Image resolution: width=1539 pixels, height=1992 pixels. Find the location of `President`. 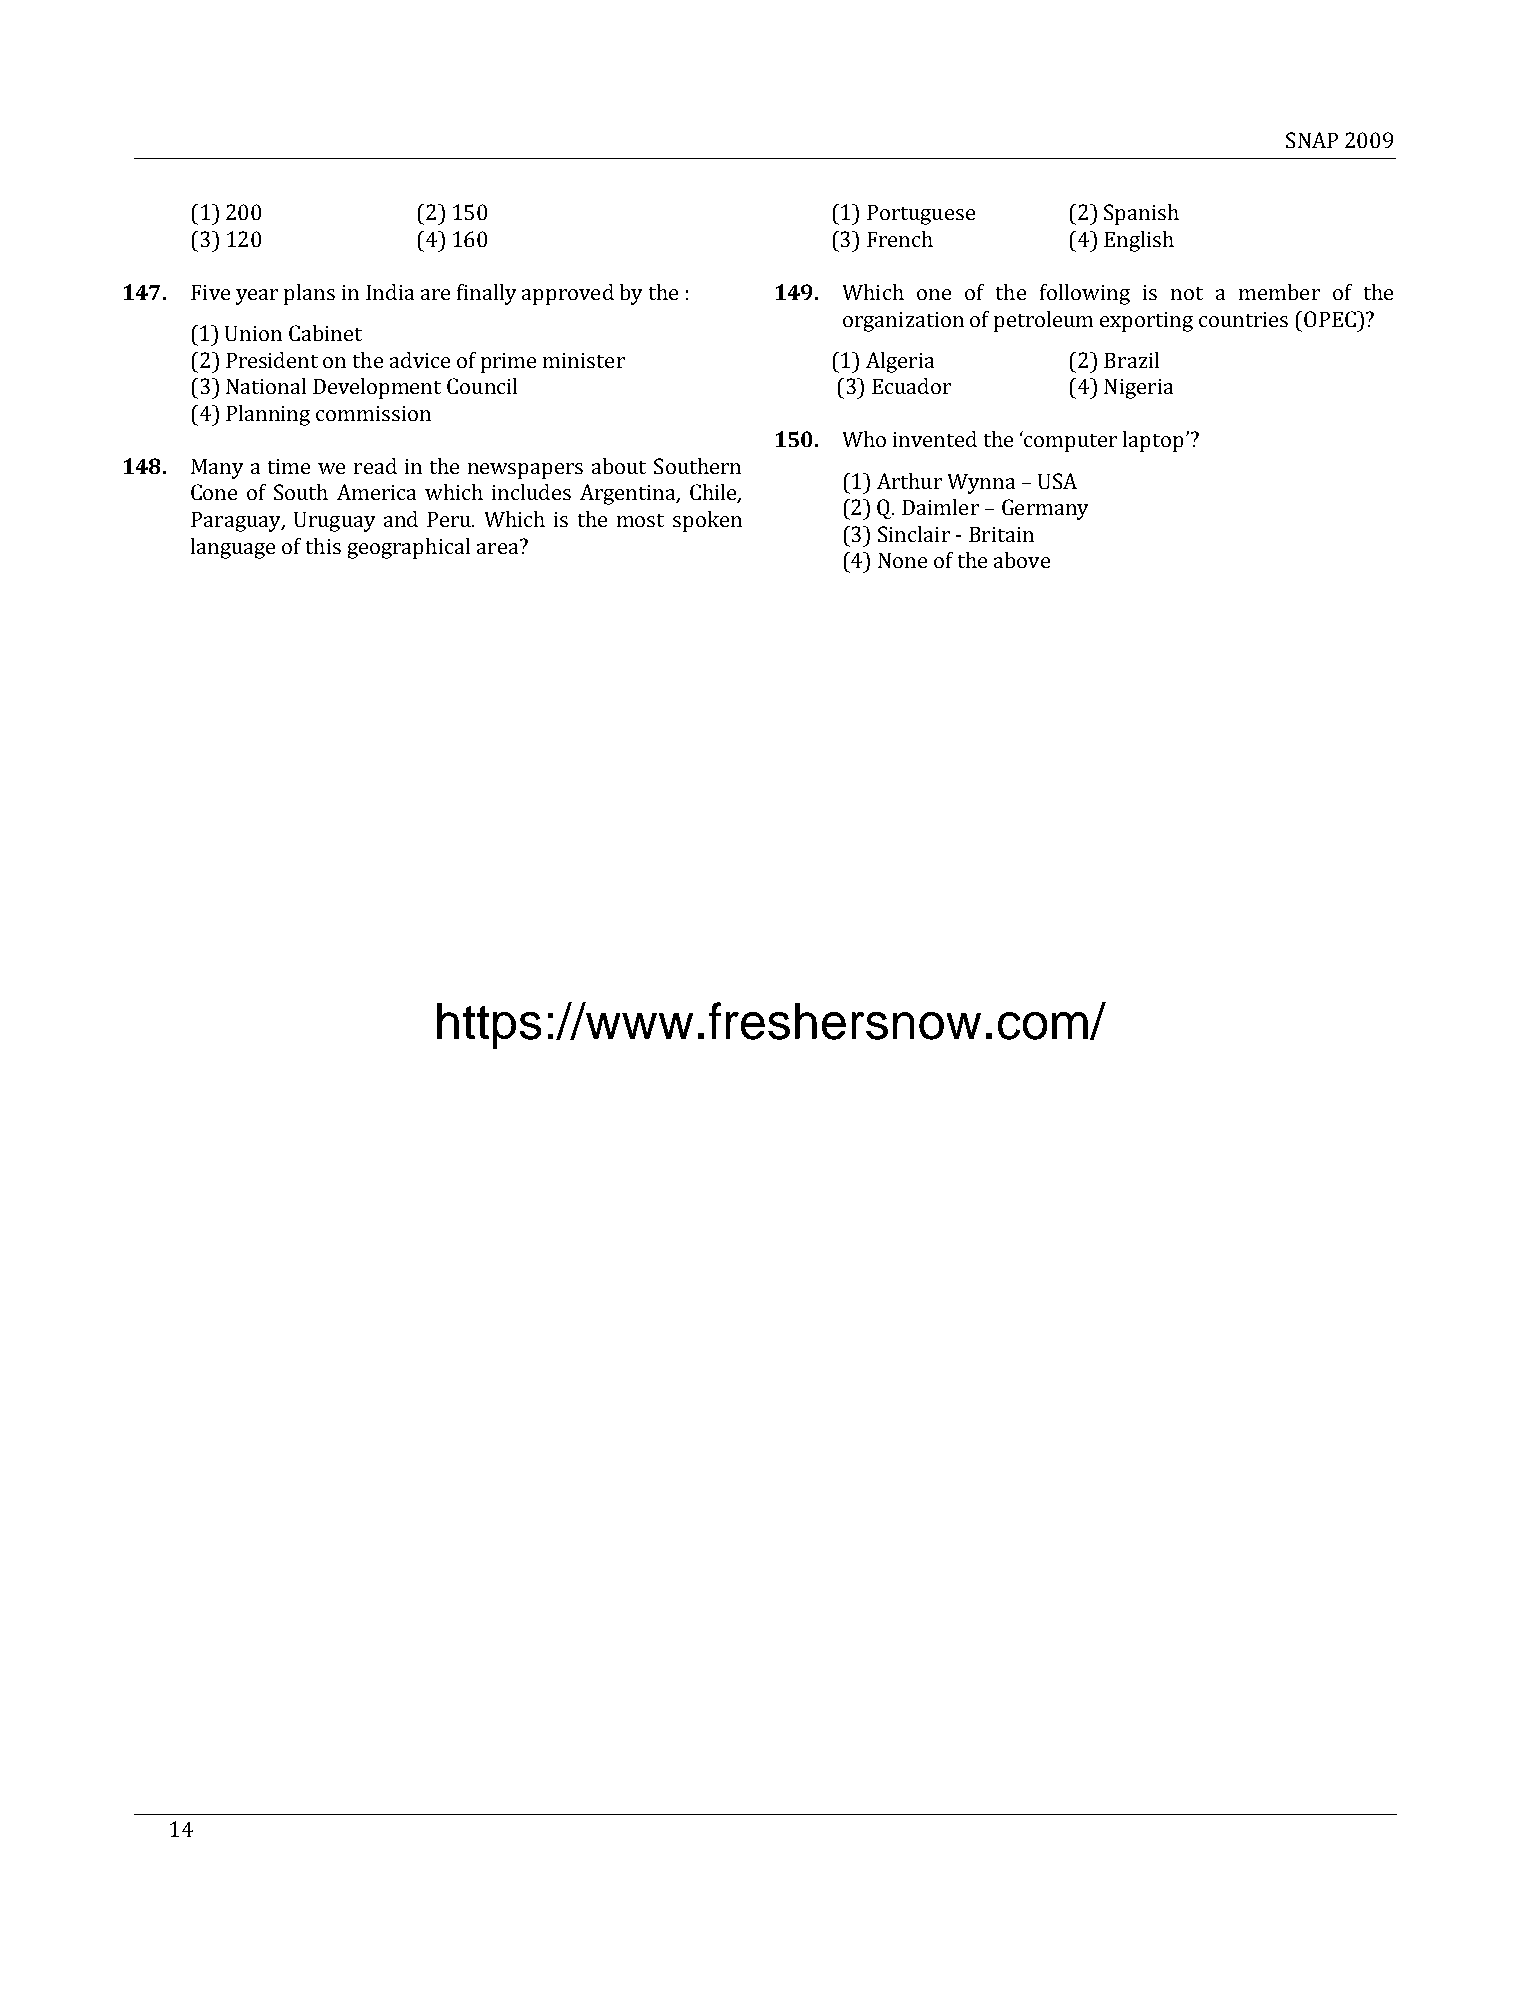

President is located at coordinates (272, 360).
